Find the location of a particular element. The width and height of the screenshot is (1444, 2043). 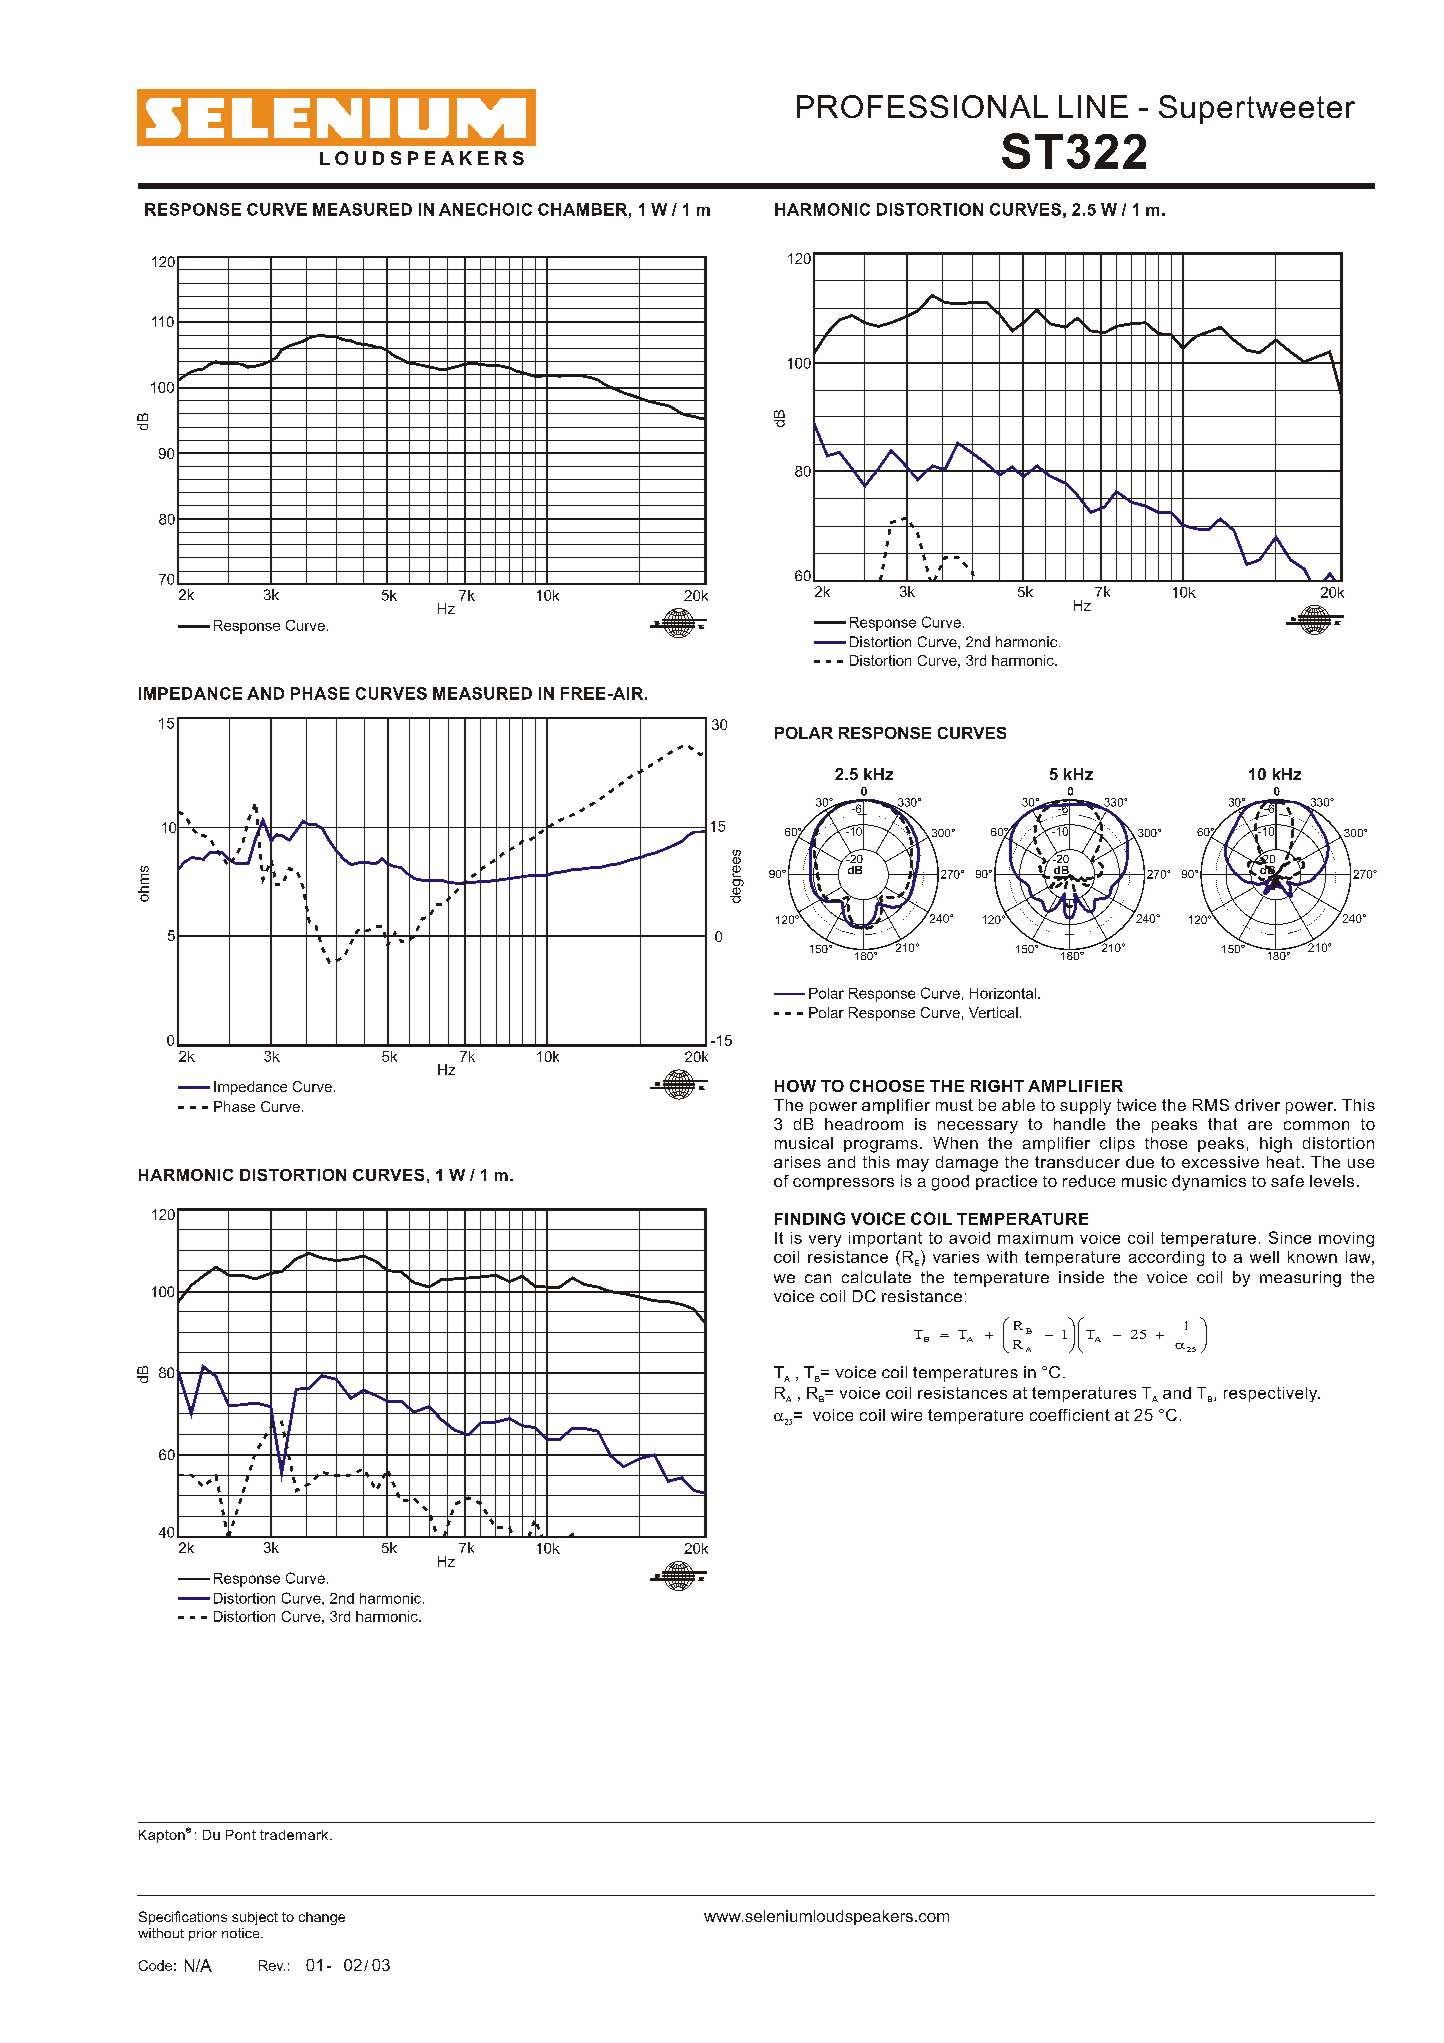

HOW is located at coordinates (795, 1086).
